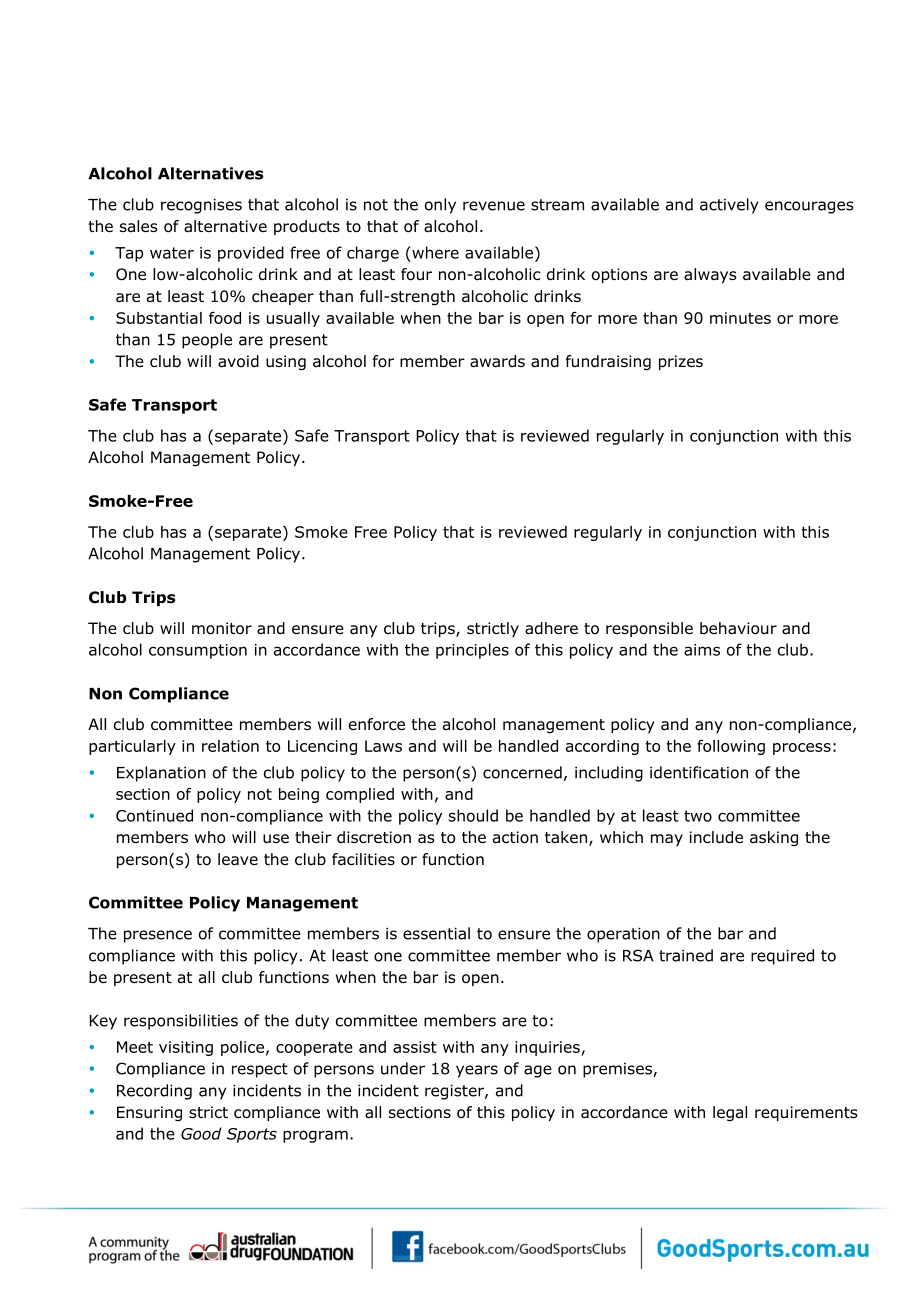 Image resolution: width=924 pixels, height=1308 pixels. I want to click on where, so click(434, 252).
